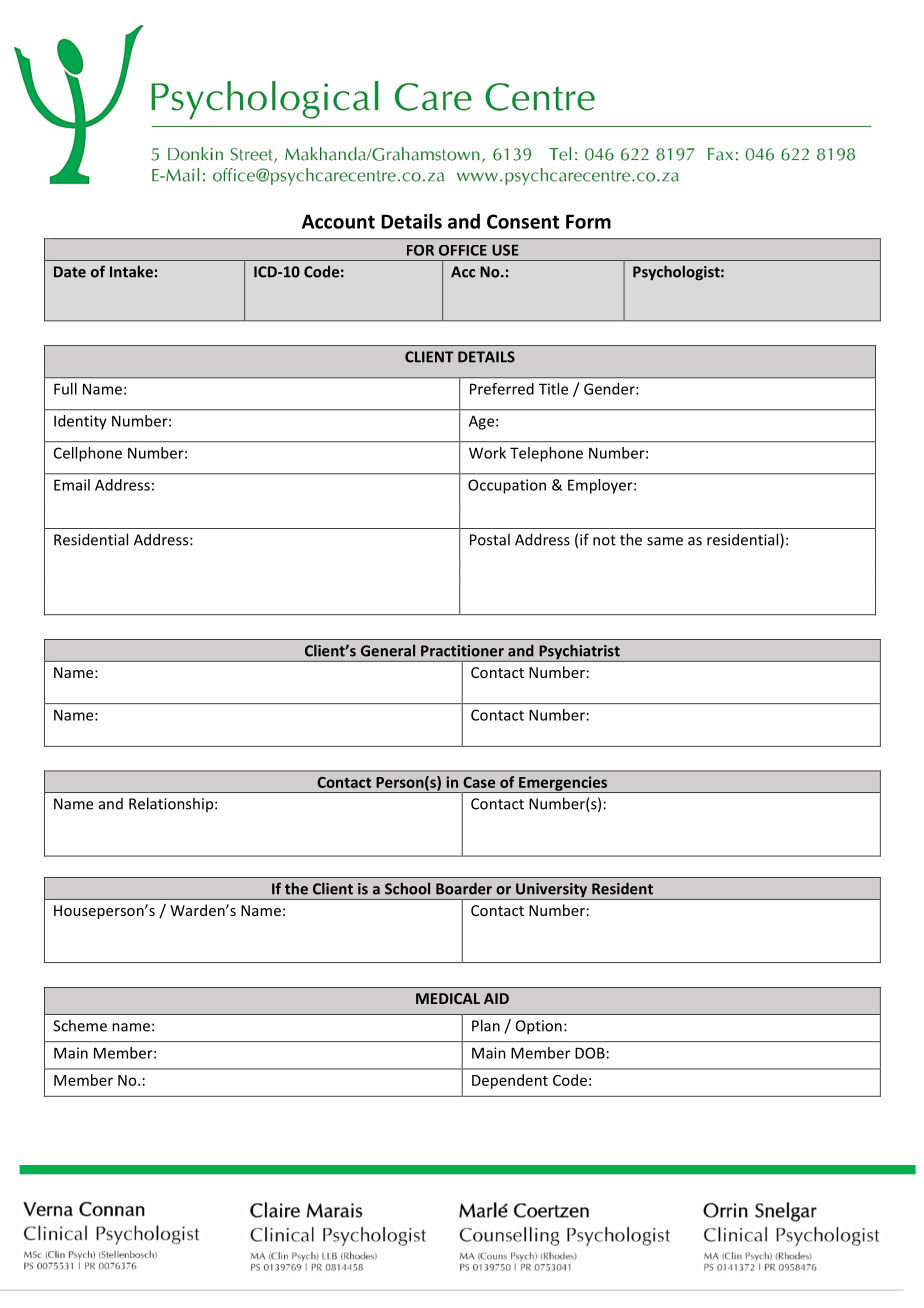 Image resolution: width=924 pixels, height=1308 pixels. What do you see at coordinates (588, 221) in the screenshot?
I see `Form` at bounding box center [588, 221].
